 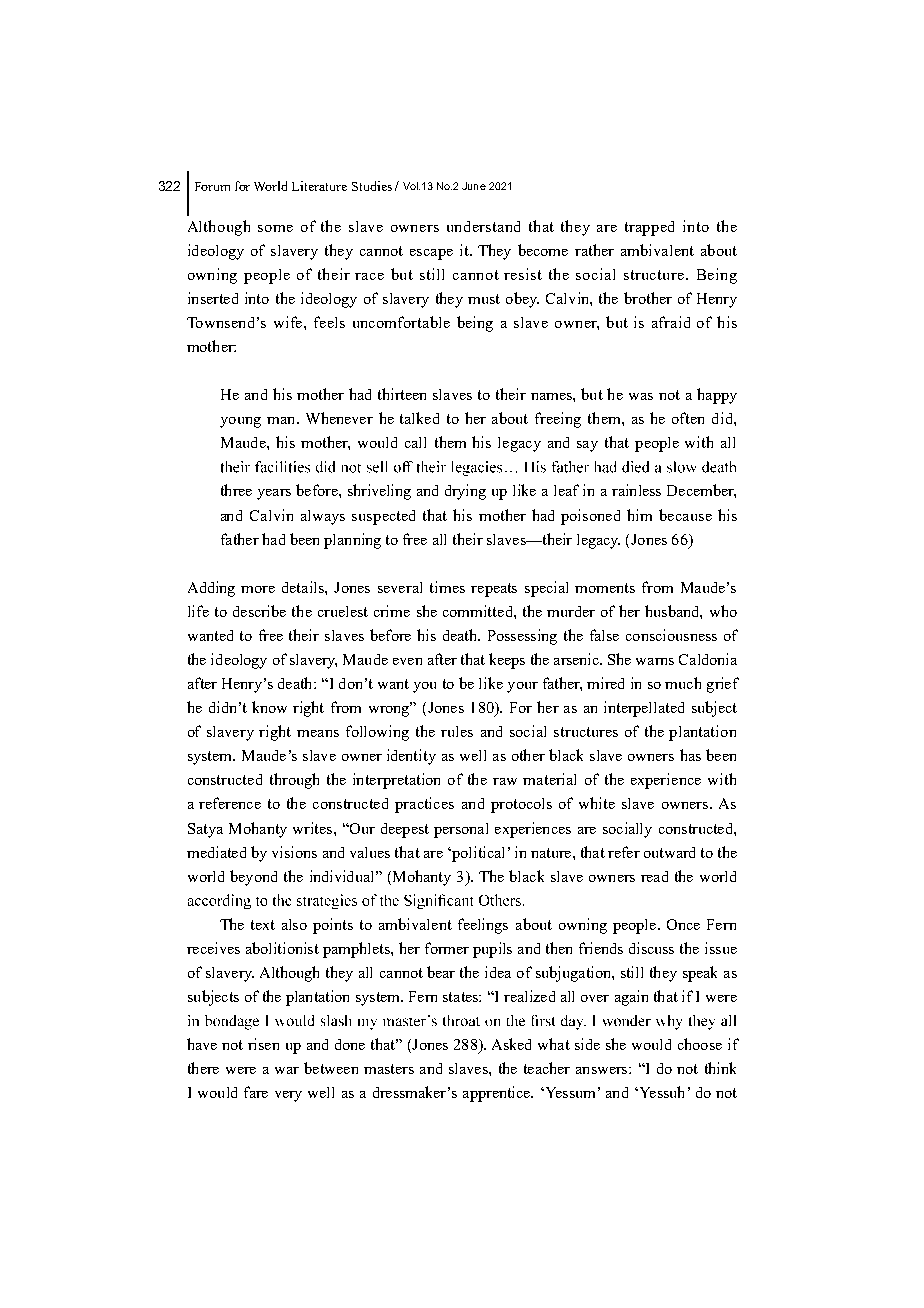 What do you see at coordinates (275, 228) in the document?
I see `some` at bounding box center [275, 228].
